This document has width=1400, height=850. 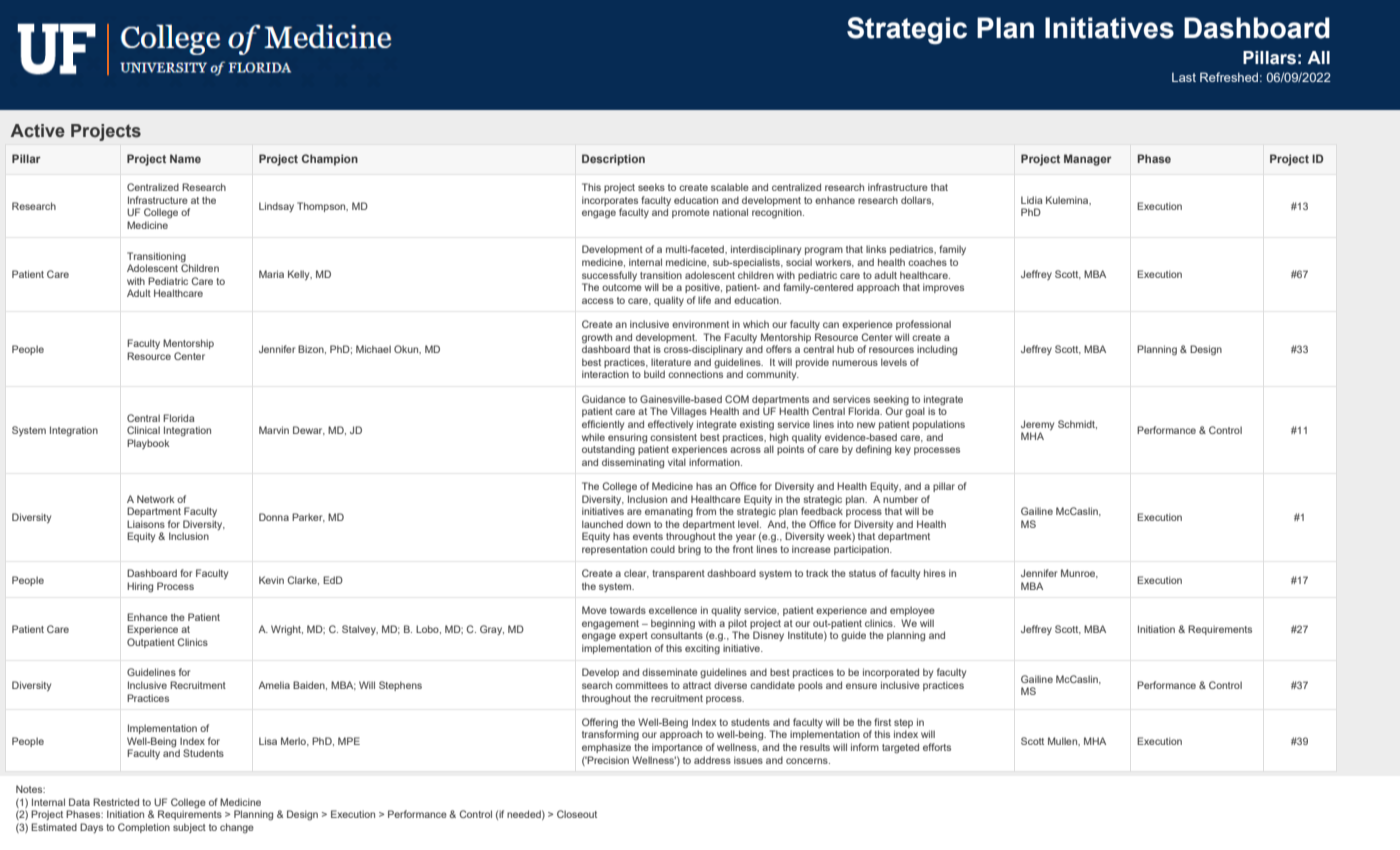 What do you see at coordinates (912, 611) in the document?
I see `employee` at bounding box center [912, 611].
